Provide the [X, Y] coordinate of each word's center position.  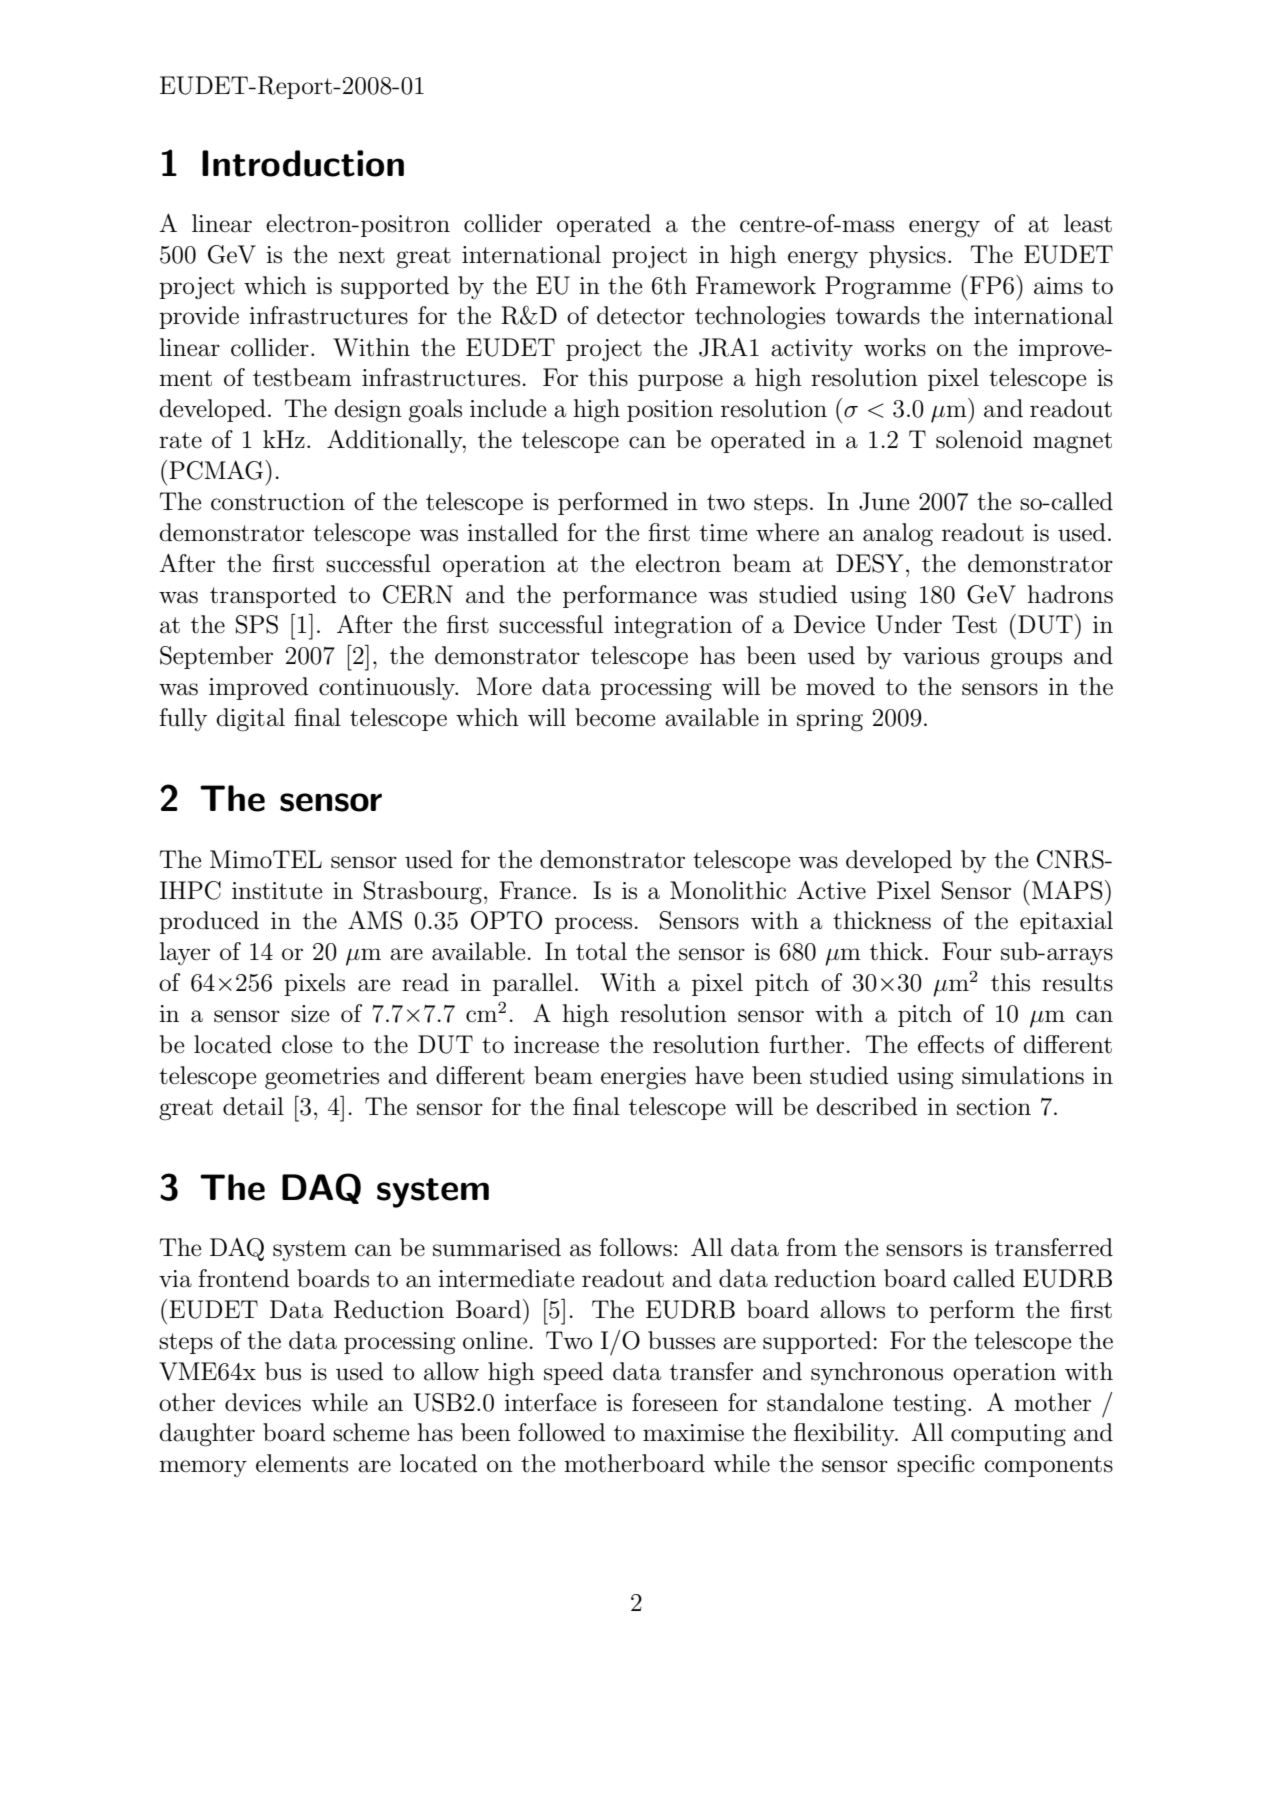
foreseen [675, 1402]
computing [1008, 1435]
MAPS [1067, 890]
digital [250, 720]
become [615, 717]
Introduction [303, 163]
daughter [207, 1435]
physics [907, 256]
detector [641, 315]
